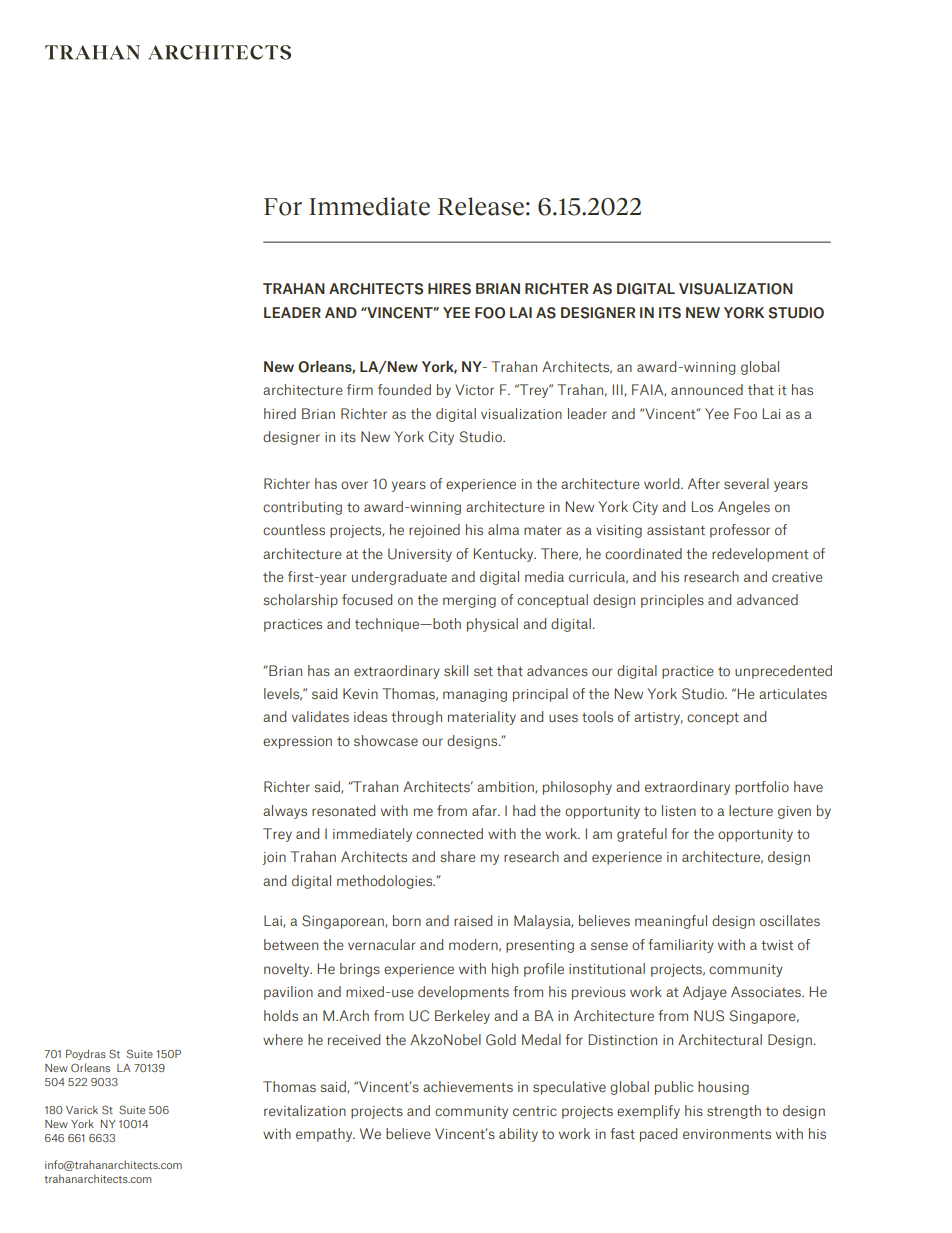 The height and width of the page is (1233, 952). Describe the element at coordinates (751, 810) in the page. I see `lecture` at that location.
